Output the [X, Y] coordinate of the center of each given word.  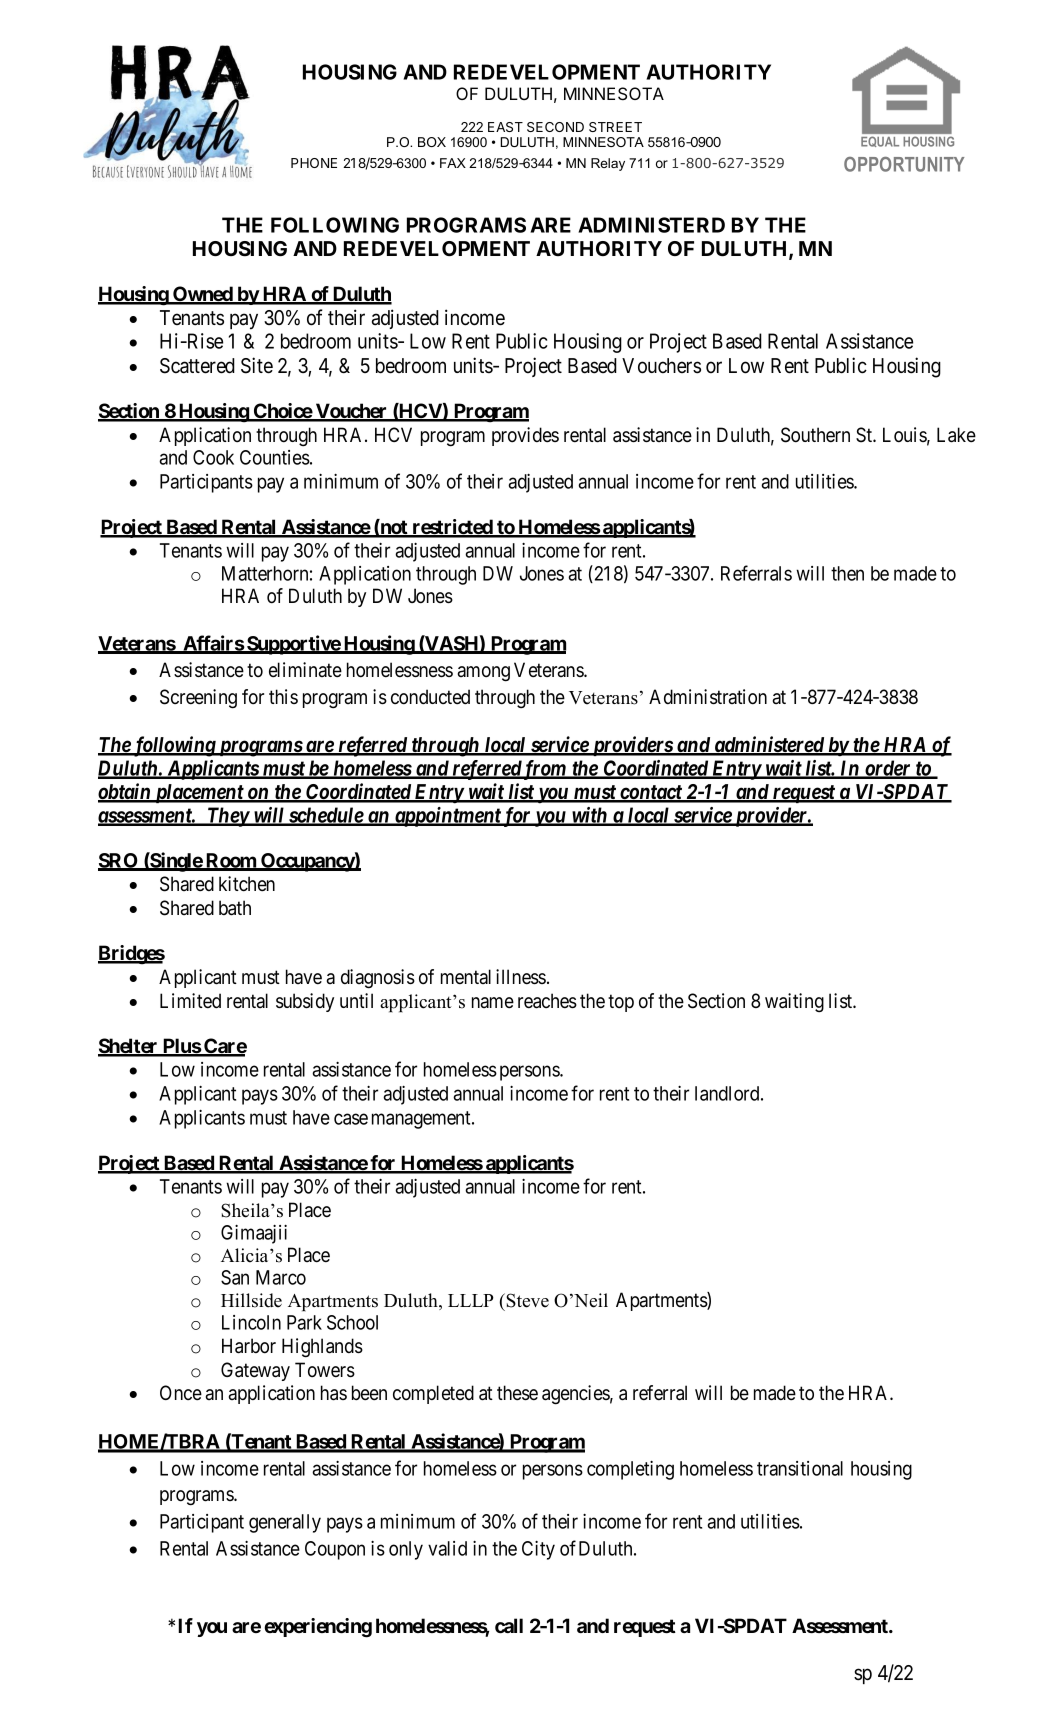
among [484, 674]
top [621, 1003]
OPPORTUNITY [904, 164]
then [847, 573]
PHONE [314, 163]
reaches [547, 1001]
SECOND [555, 127]
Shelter [129, 1047]
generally [285, 1523]
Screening [198, 699]
